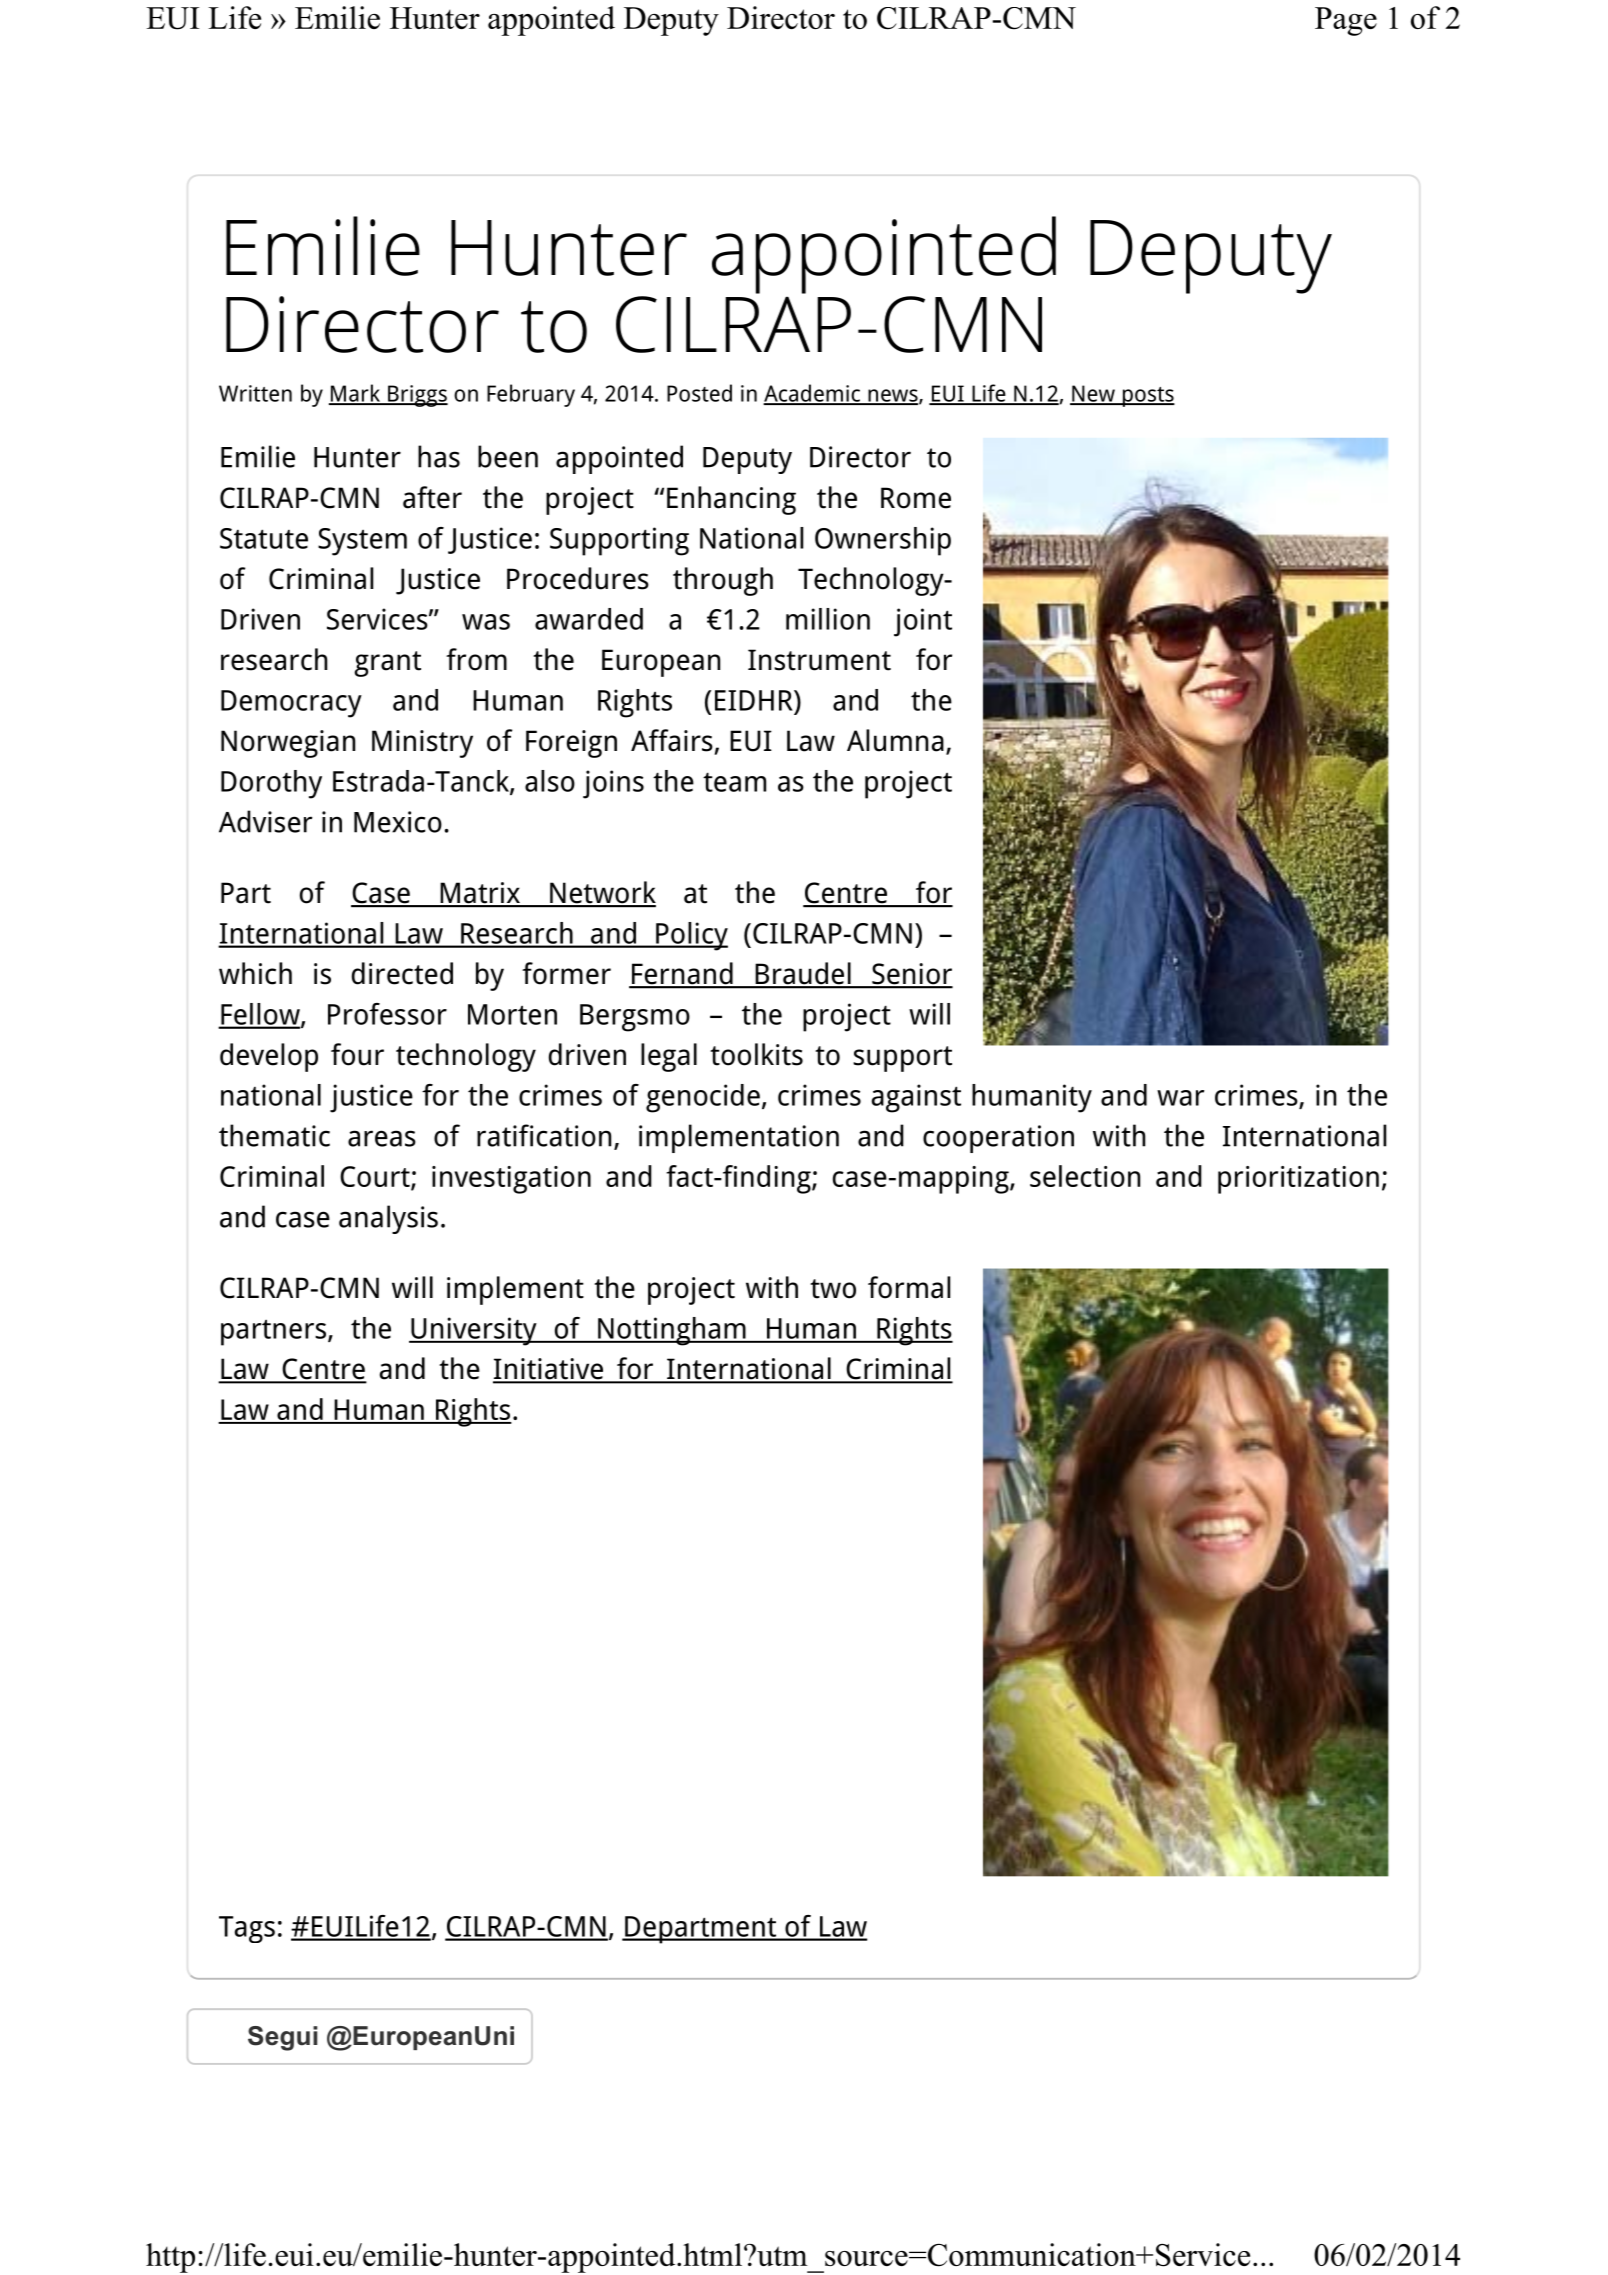 Image resolution: width=1608 pixels, height=2275 pixels. What do you see at coordinates (1346, 21) in the screenshot?
I see `Page` at bounding box center [1346, 21].
